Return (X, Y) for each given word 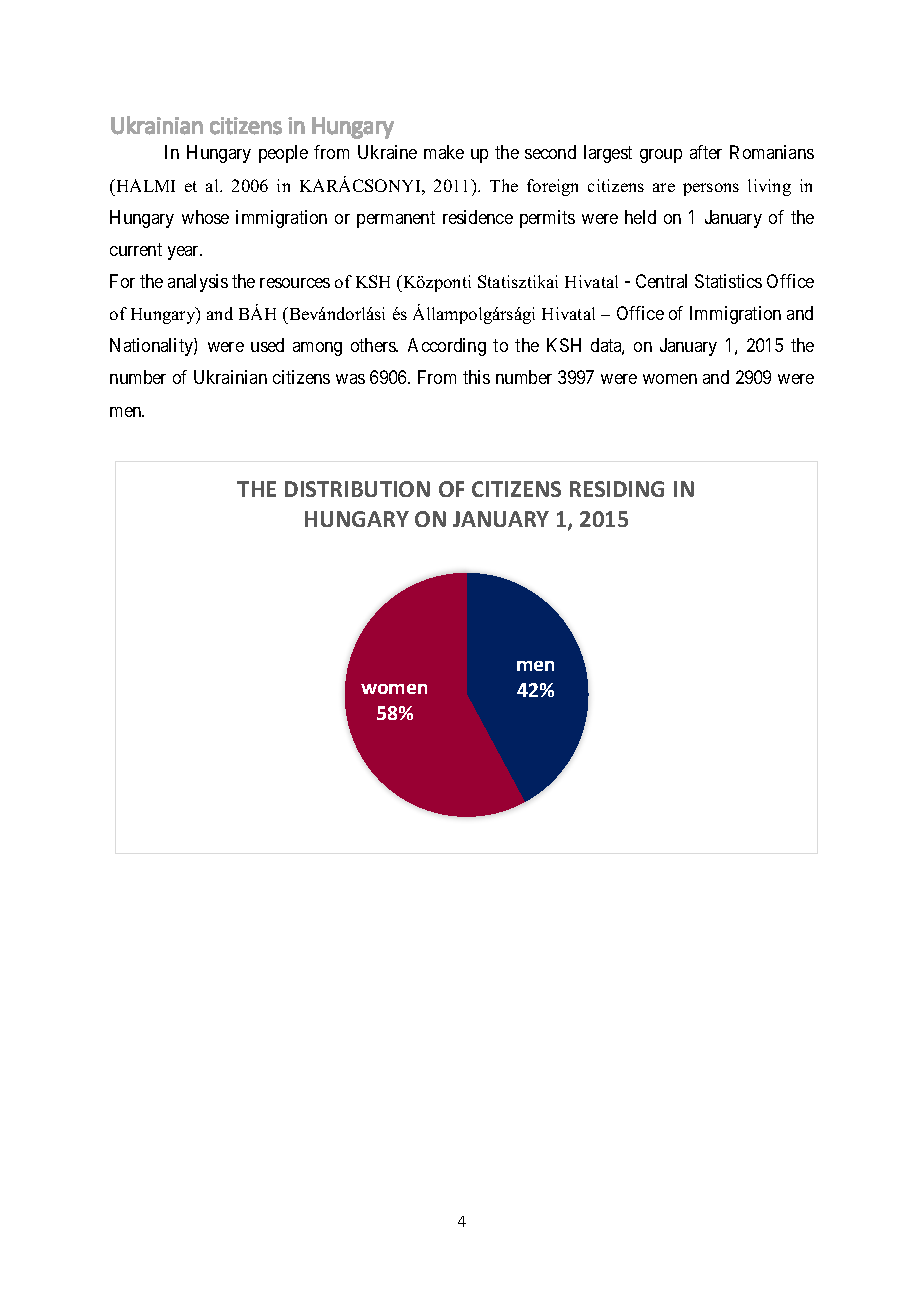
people (283, 154)
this (476, 377)
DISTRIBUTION (357, 489)
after (706, 152)
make (444, 152)
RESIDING (617, 489)
